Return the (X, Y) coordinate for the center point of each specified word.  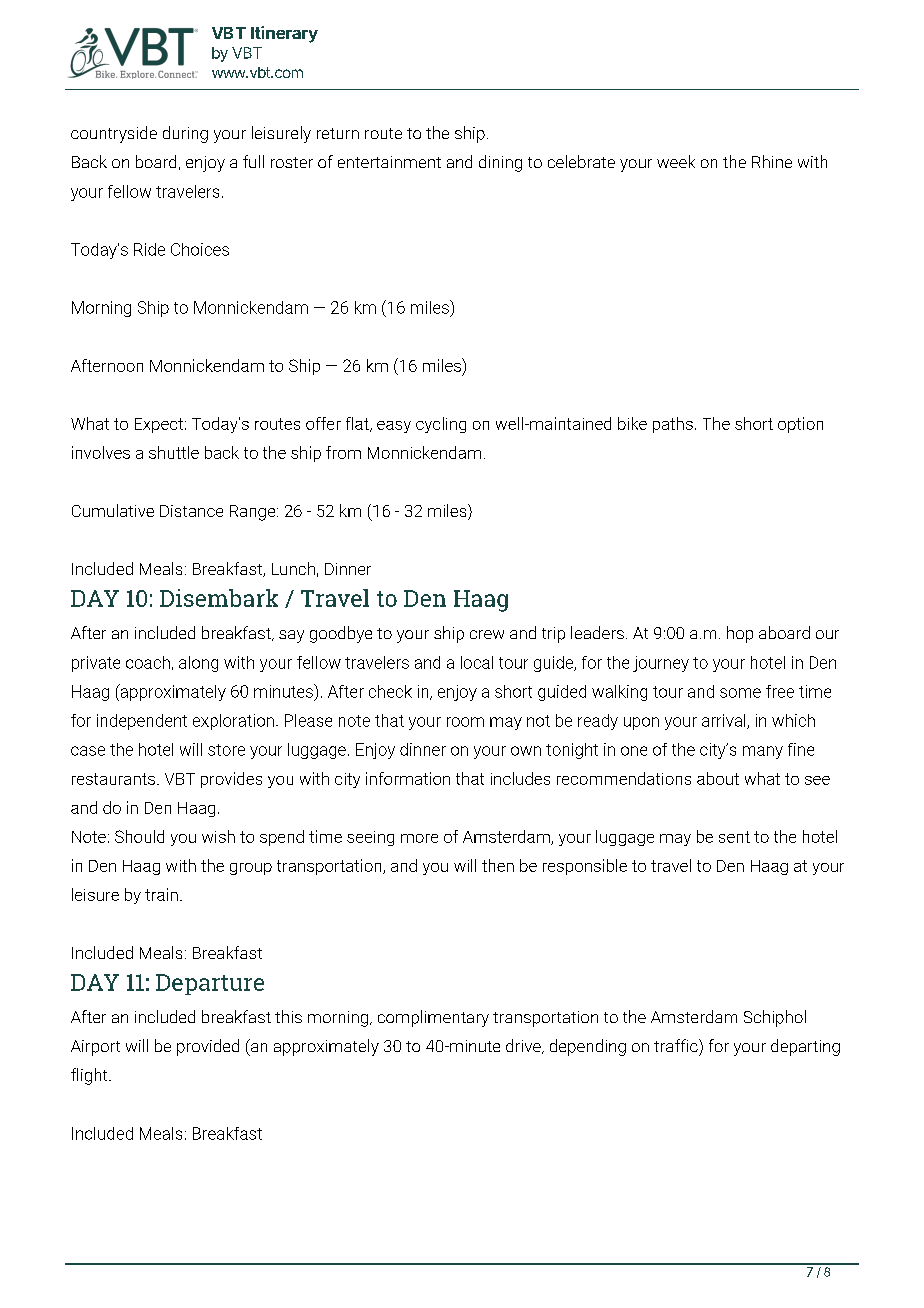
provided (208, 1047)
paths (673, 425)
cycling (441, 425)
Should (139, 836)
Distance (191, 511)
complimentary (433, 1018)
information (408, 778)
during (185, 134)
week (676, 161)
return (338, 133)
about (718, 778)
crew (487, 634)
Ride (149, 249)
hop (740, 634)
